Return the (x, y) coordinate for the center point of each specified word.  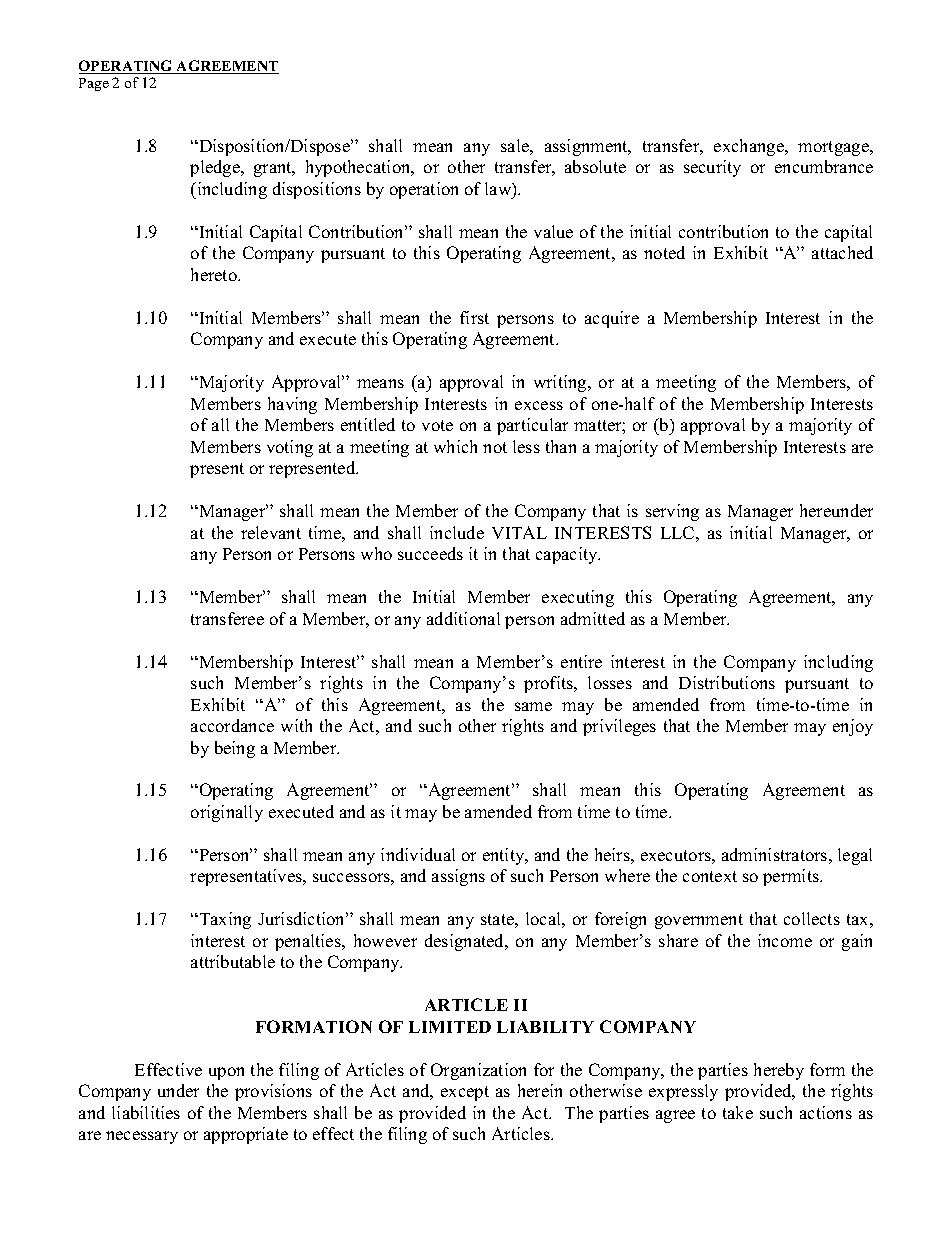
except (465, 1093)
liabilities (146, 1112)
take (738, 1112)
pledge (216, 168)
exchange (750, 147)
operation (424, 190)
